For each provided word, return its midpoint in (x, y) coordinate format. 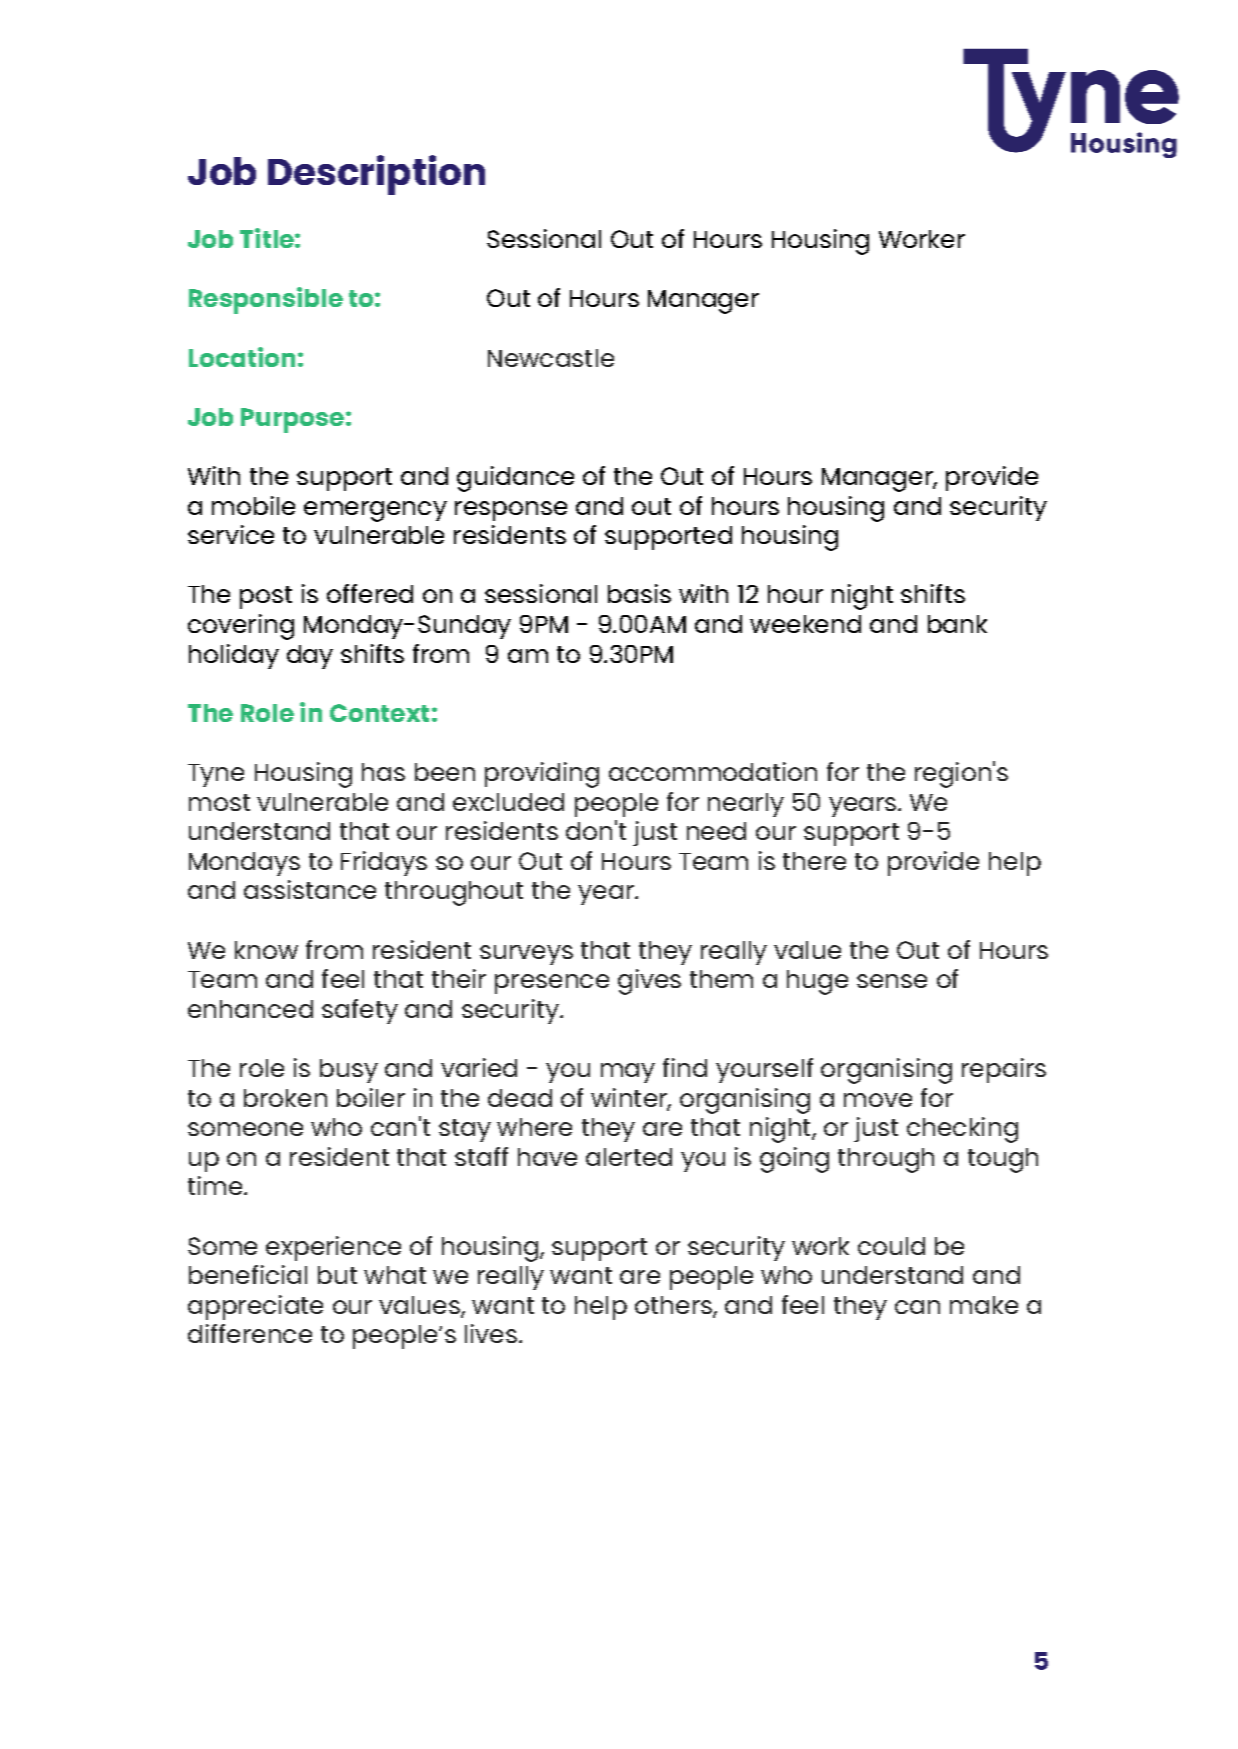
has (383, 772)
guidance (515, 479)
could (891, 1246)
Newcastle (551, 358)
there (814, 861)
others (674, 1306)
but (337, 1275)
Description (376, 175)
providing (542, 775)
